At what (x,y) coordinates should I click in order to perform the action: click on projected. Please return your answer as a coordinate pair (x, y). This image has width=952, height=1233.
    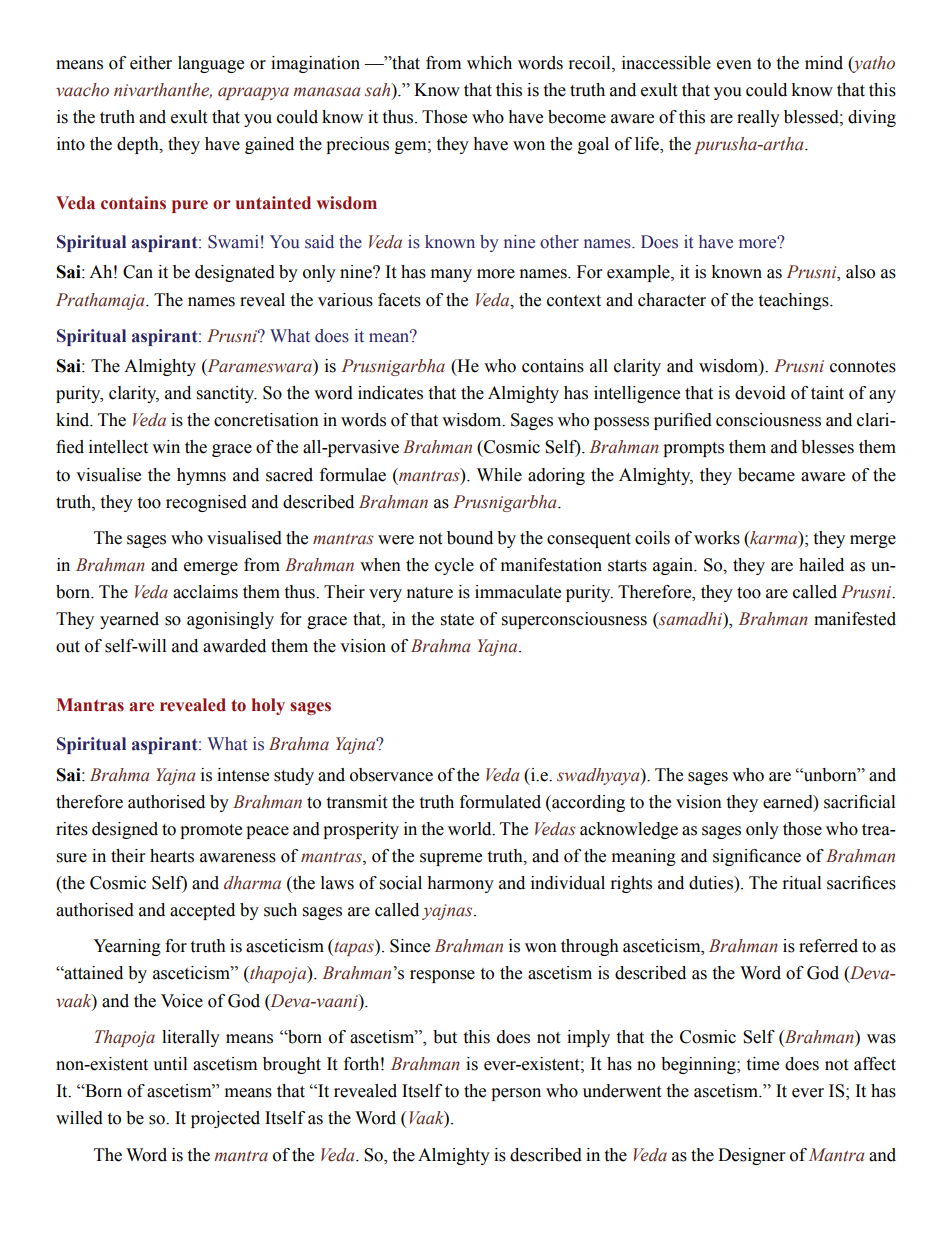
    Looking at the image, I should click on (225, 1119).
